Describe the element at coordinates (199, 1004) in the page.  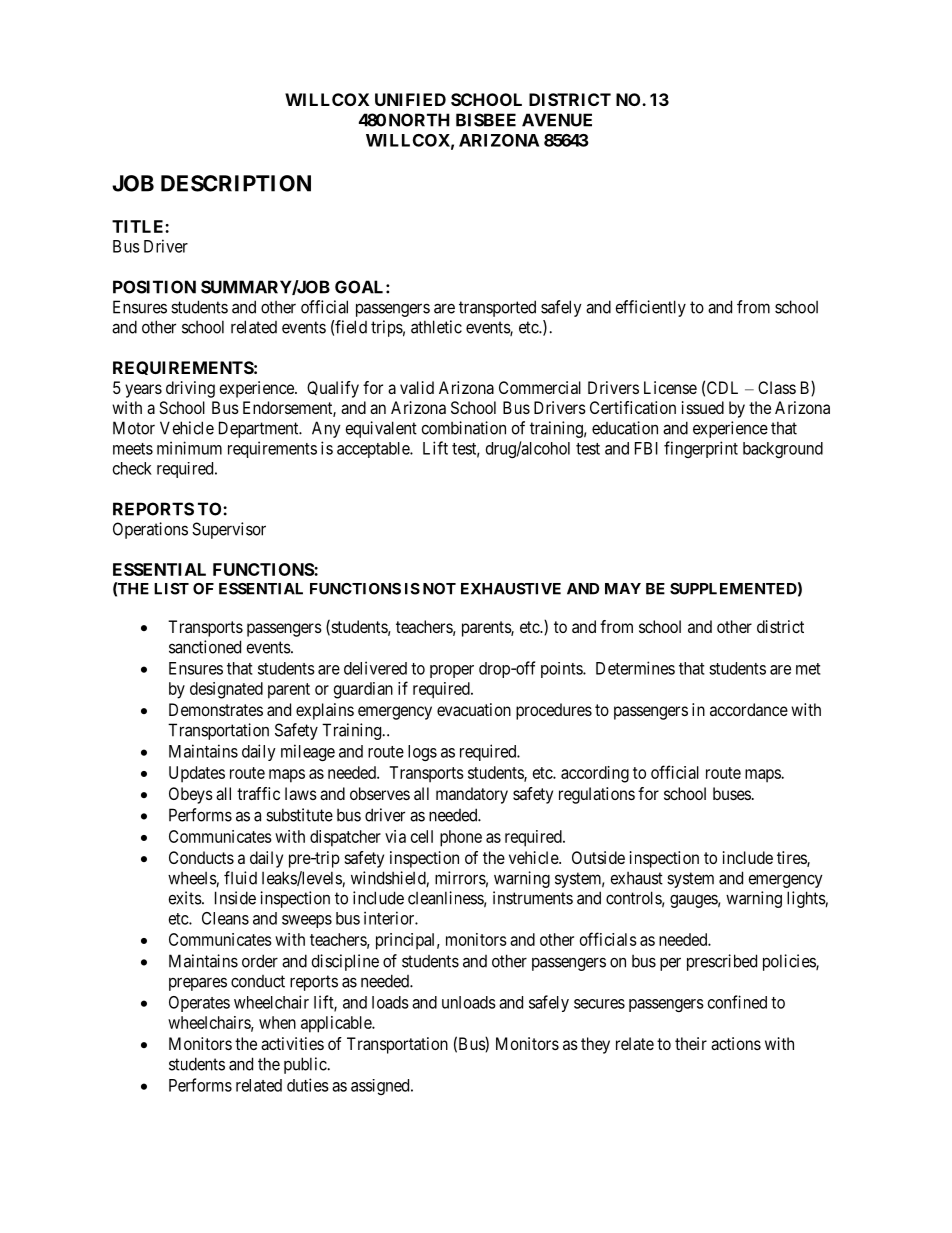
I see `Operates` at that location.
